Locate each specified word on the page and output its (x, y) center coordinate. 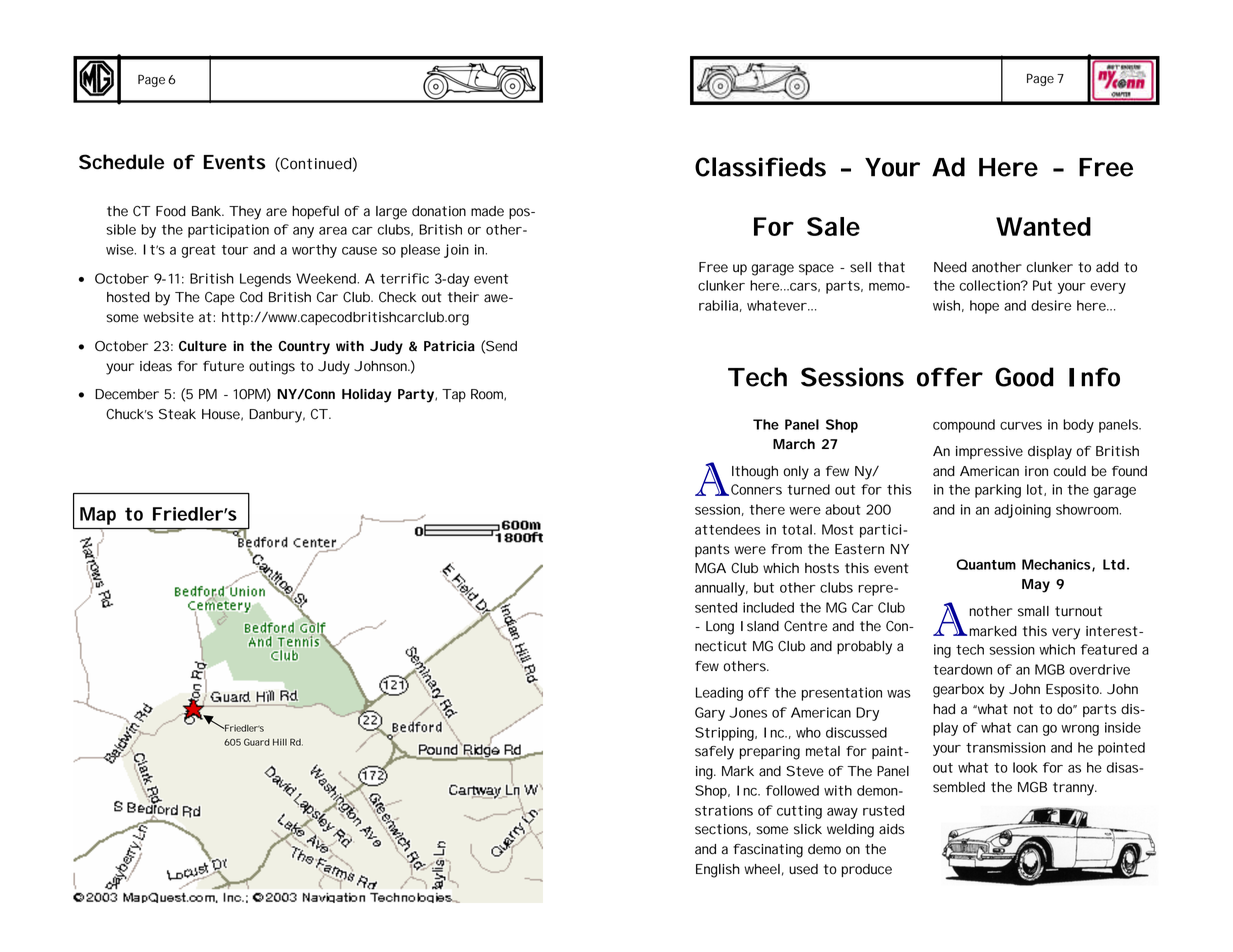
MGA (710, 568)
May (1036, 586)
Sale (833, 226)
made (487, 211)
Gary (710, 714)
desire (1051, 305)
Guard (257, 742)
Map (98, 516)
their (463, 297)
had (944, 709)
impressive (989, 452)
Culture (203, 346)
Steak (177, 414)
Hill (280, 742)
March (794, 444)
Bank (207, 211)
